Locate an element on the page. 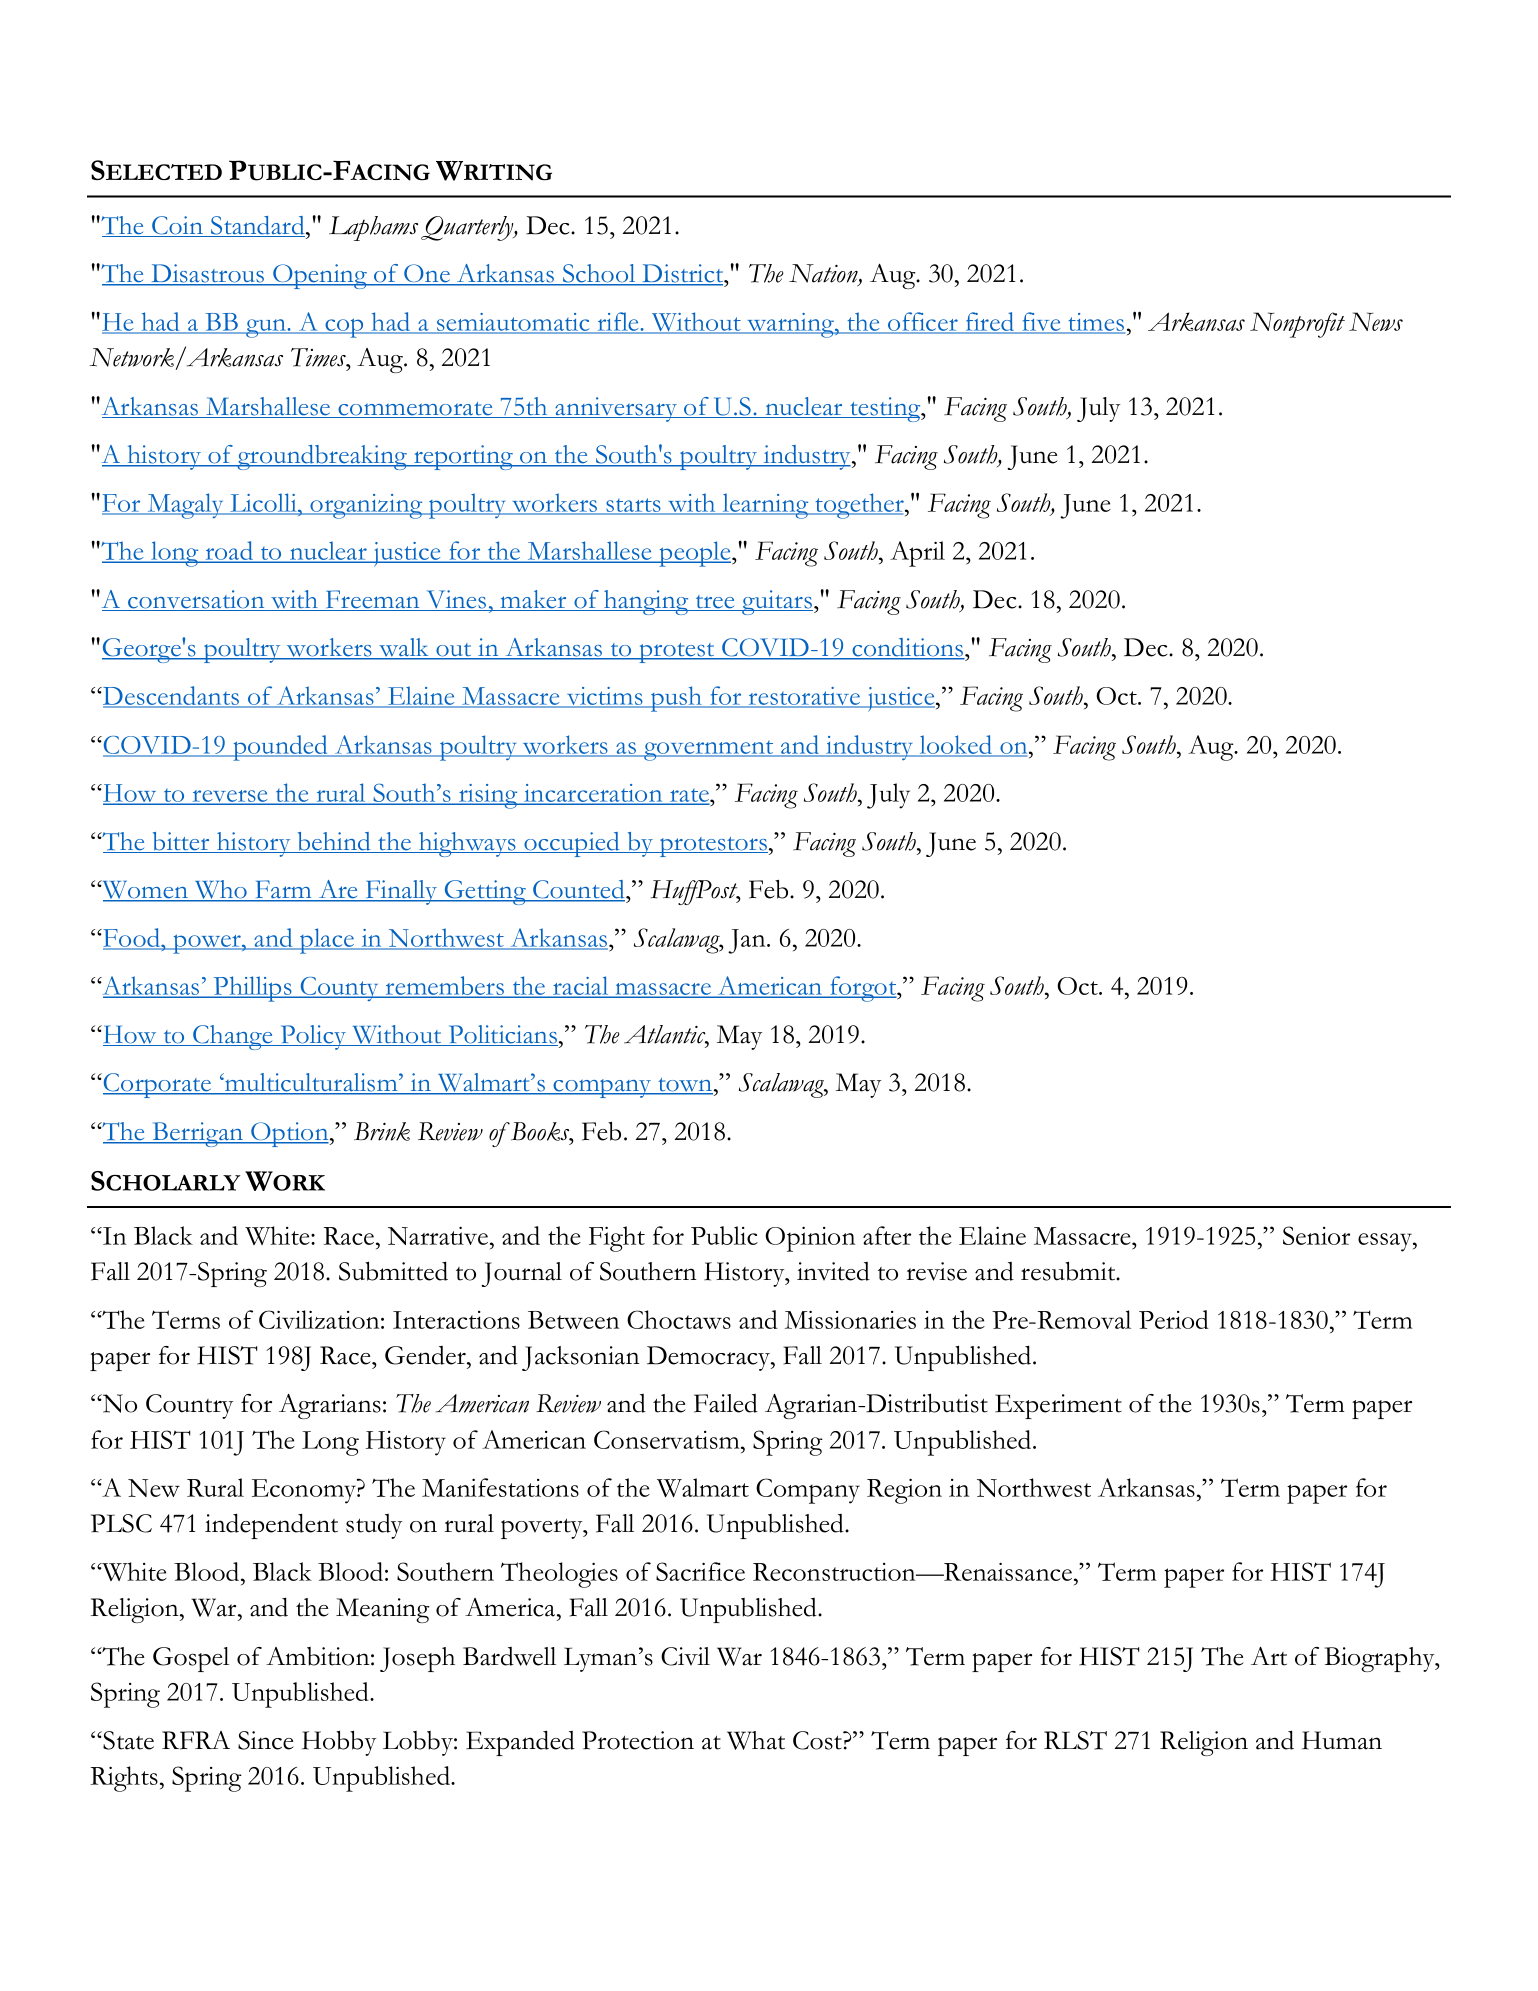 The image size is (1538, 1991). Human is located at coordinates (1342, 1740).
